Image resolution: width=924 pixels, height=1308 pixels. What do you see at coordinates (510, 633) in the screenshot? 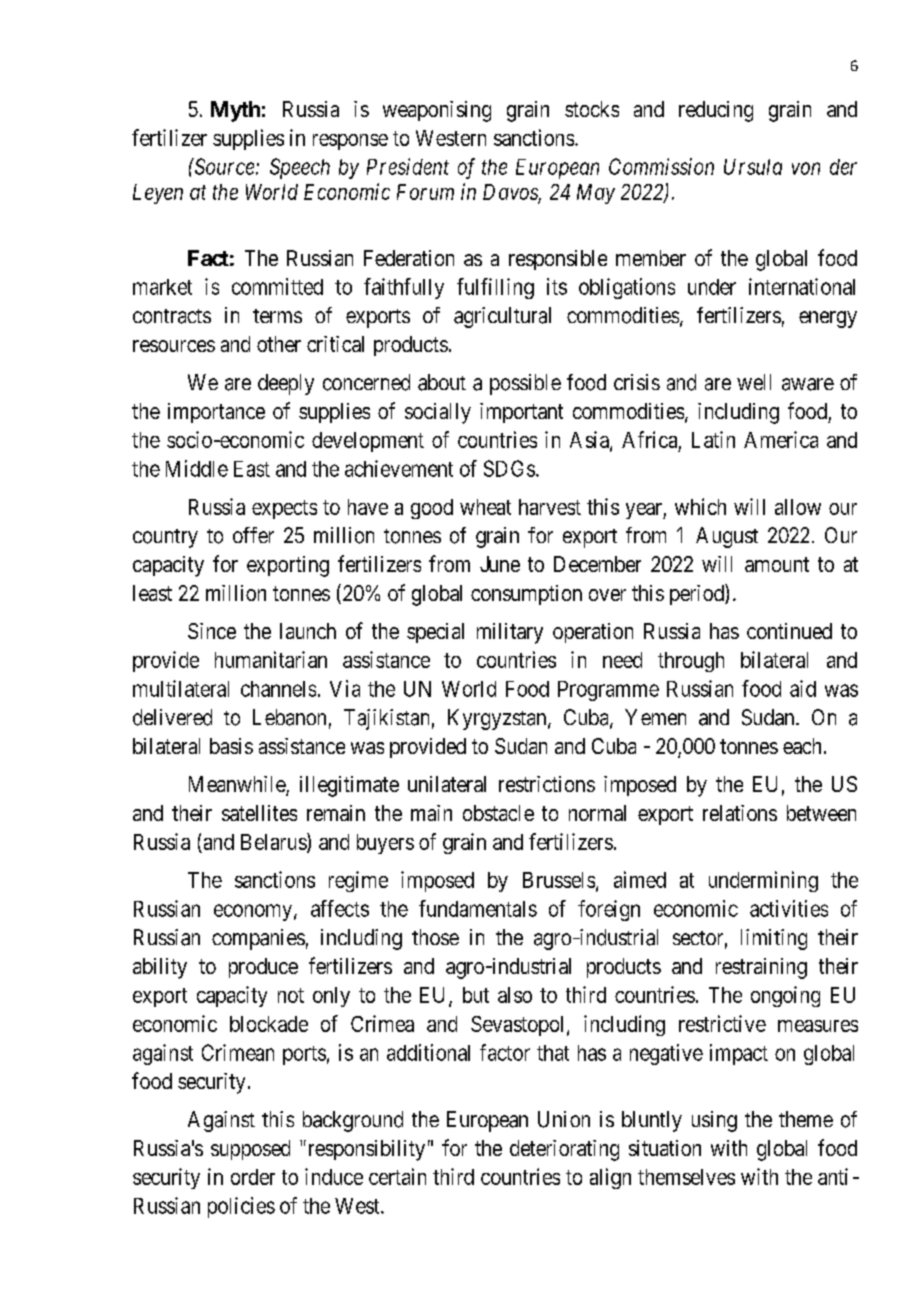
I see `military` at bounding box center [510, 633].
